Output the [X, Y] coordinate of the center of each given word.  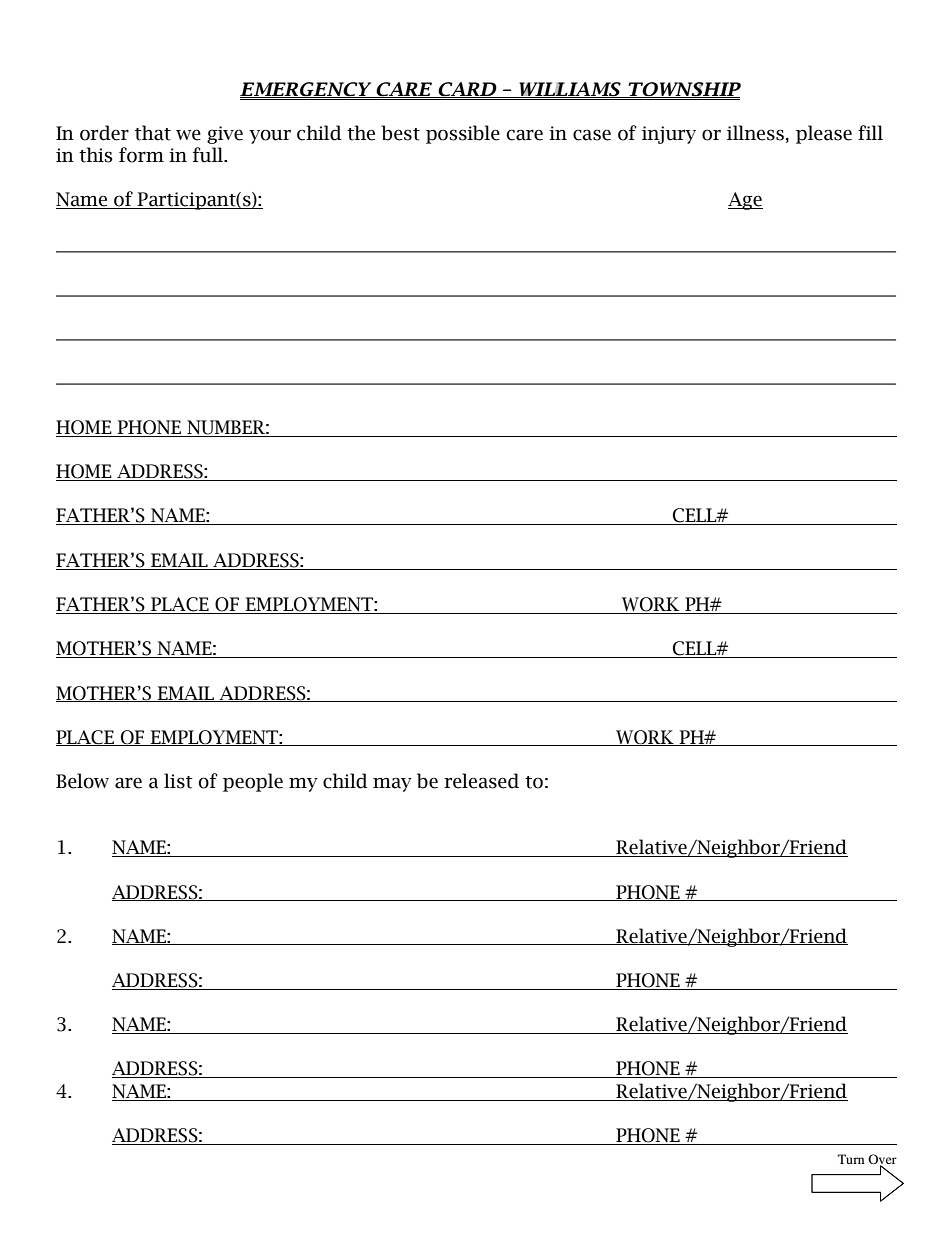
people [253, 782]
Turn [851, 1159]
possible [463, 134]
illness [755, 133]
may [392, 784]
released [481, 781]
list [178, 781]
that [153, 133]
